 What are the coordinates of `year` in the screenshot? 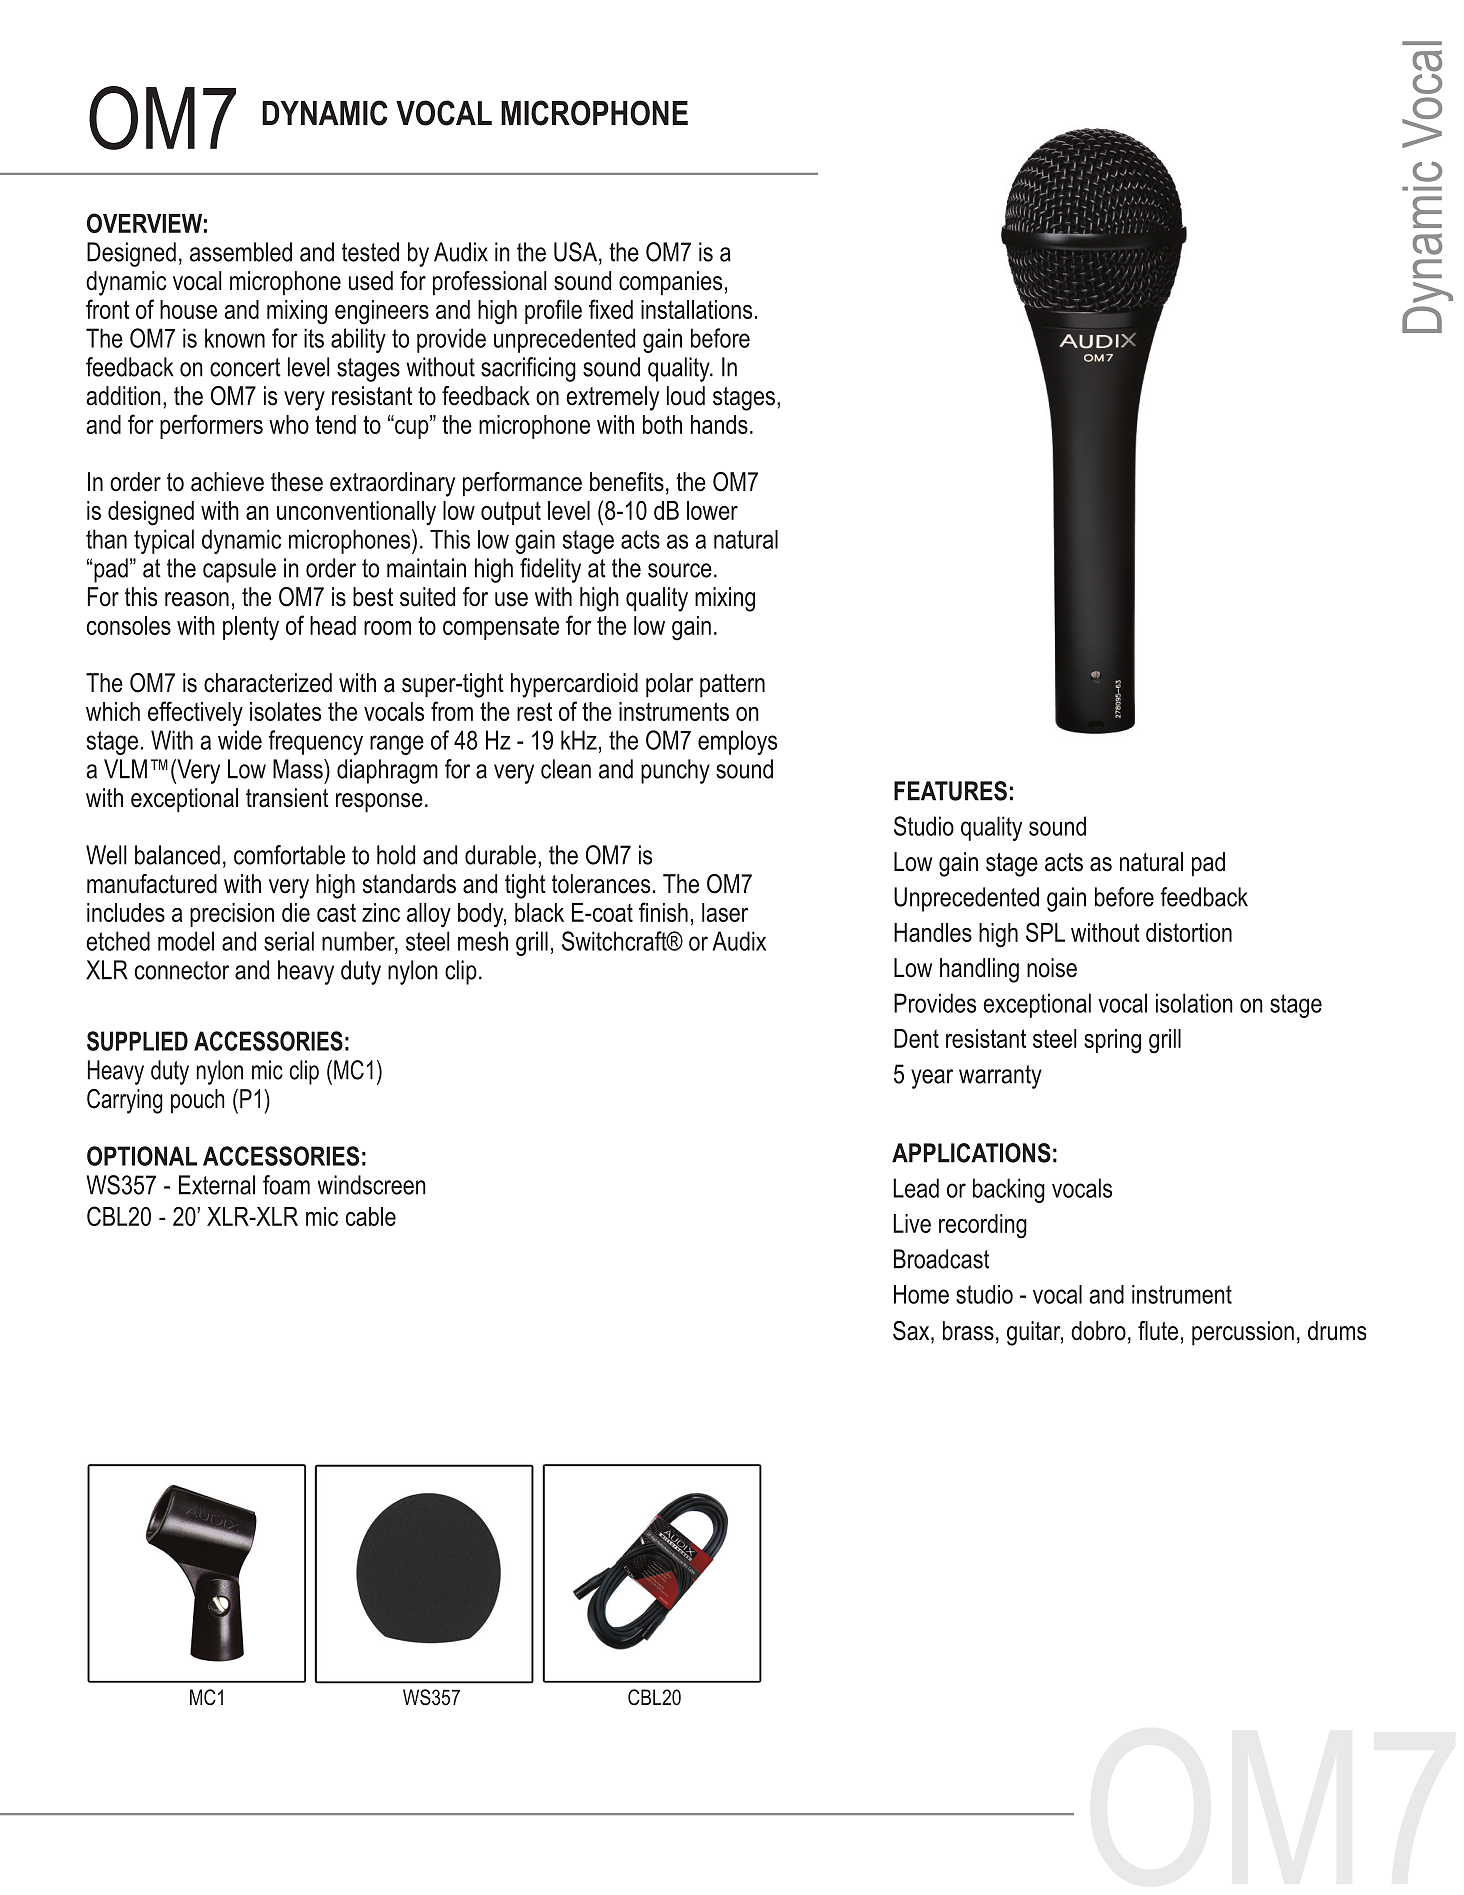 It's located at (932, 1079).
